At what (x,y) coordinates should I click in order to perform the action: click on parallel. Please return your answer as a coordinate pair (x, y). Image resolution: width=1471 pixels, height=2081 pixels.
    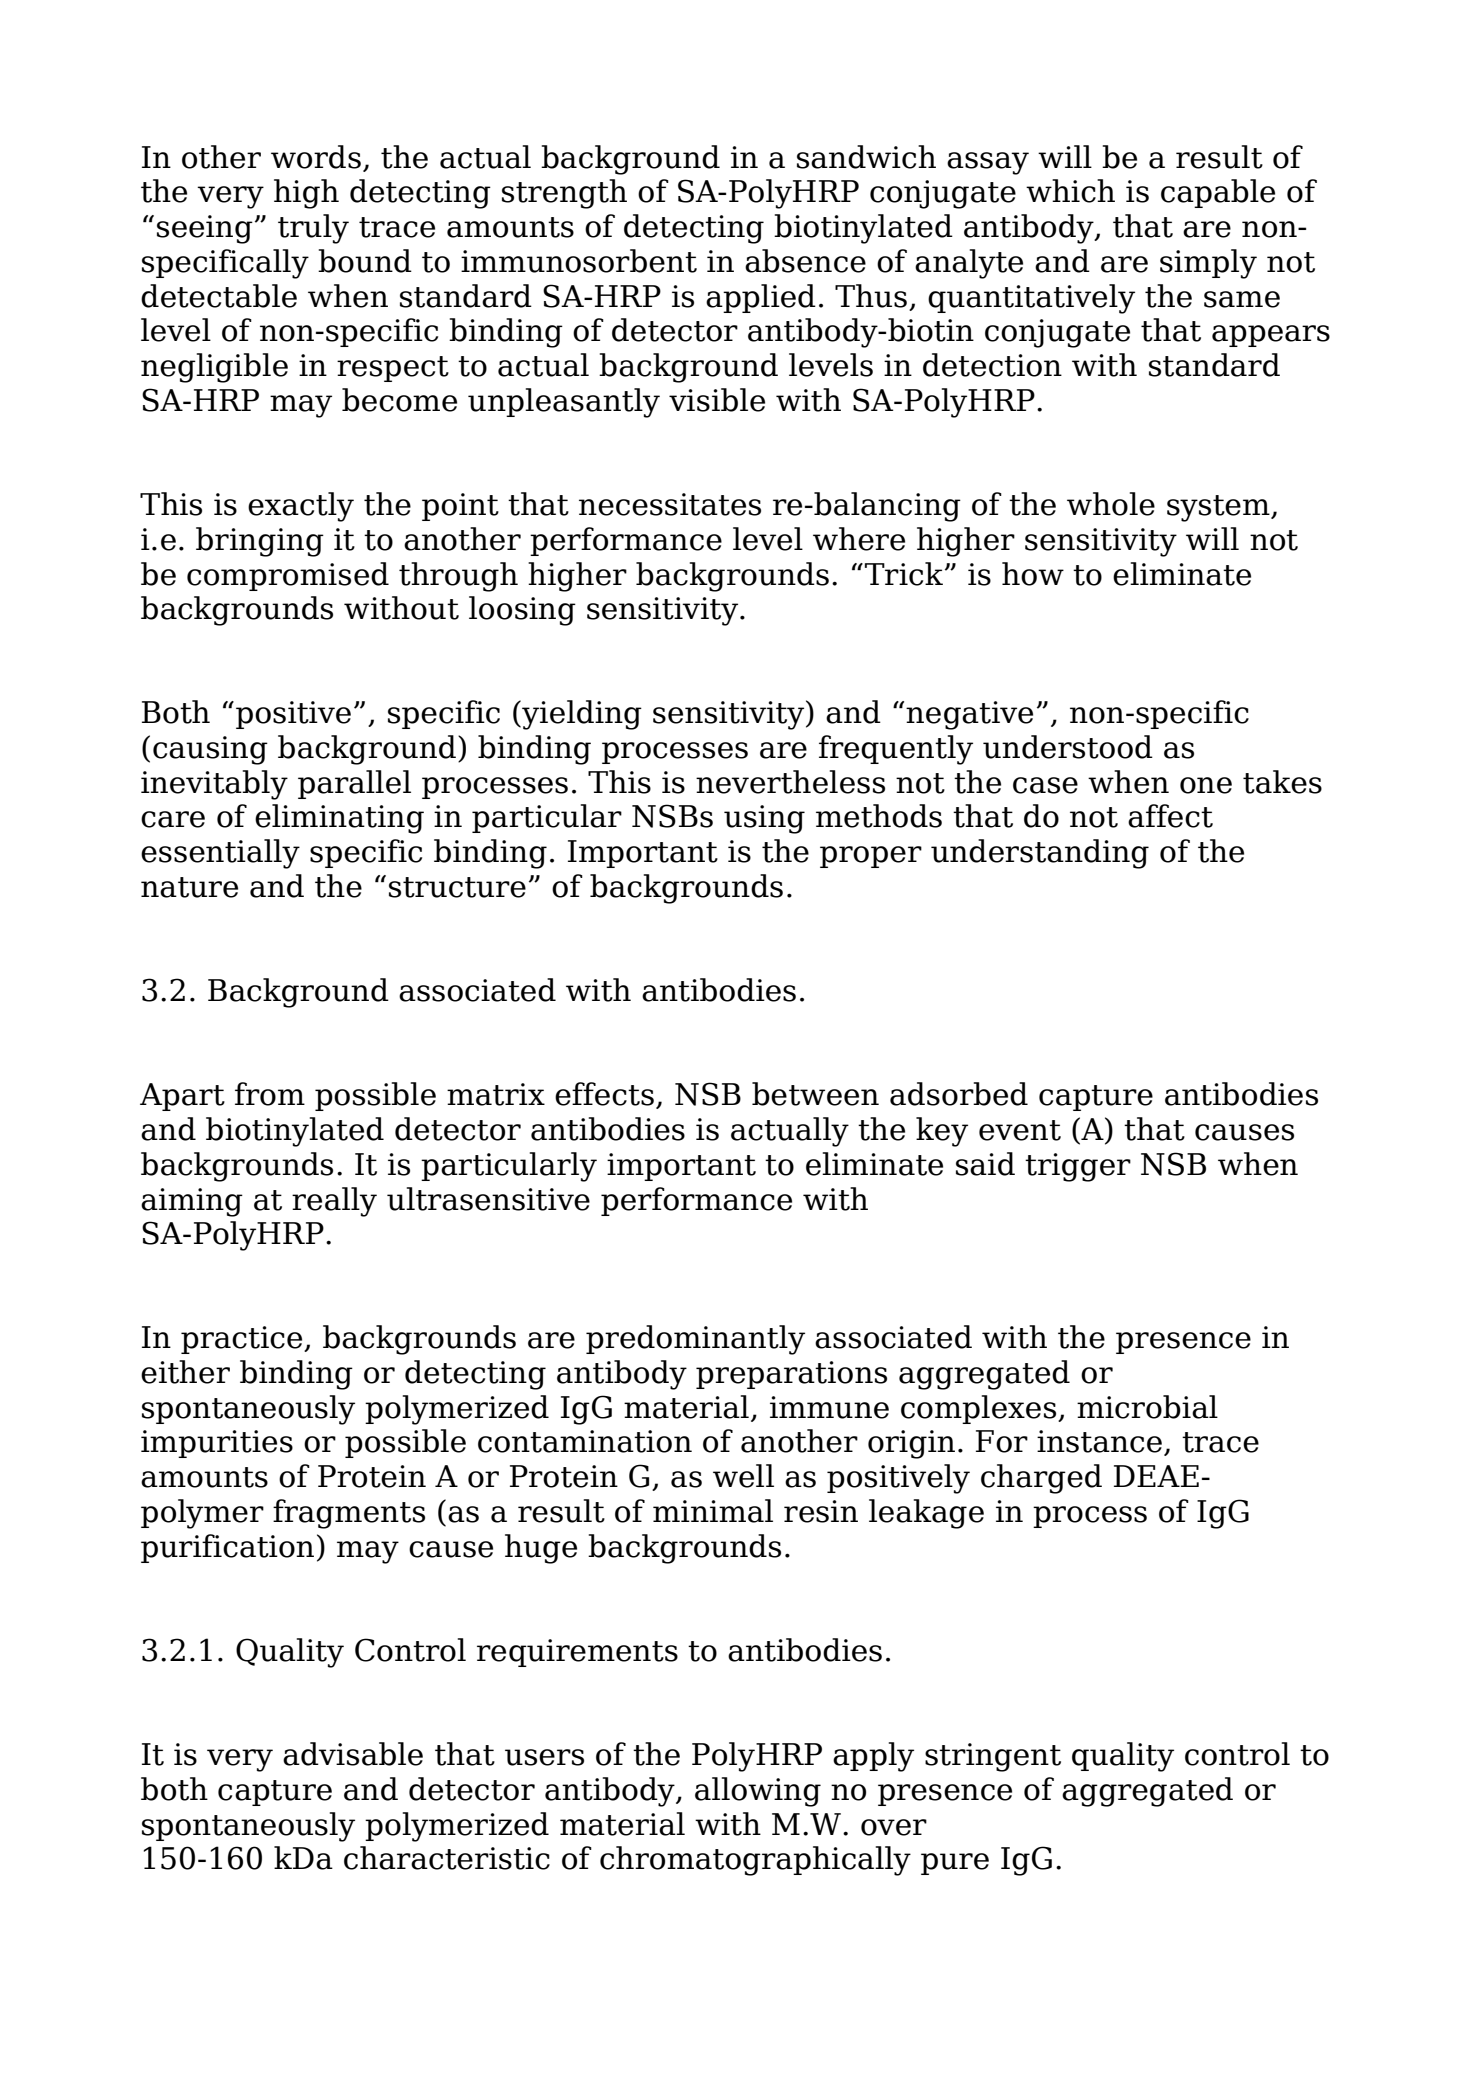
    Looking at the image, I should click on (354, 784).
